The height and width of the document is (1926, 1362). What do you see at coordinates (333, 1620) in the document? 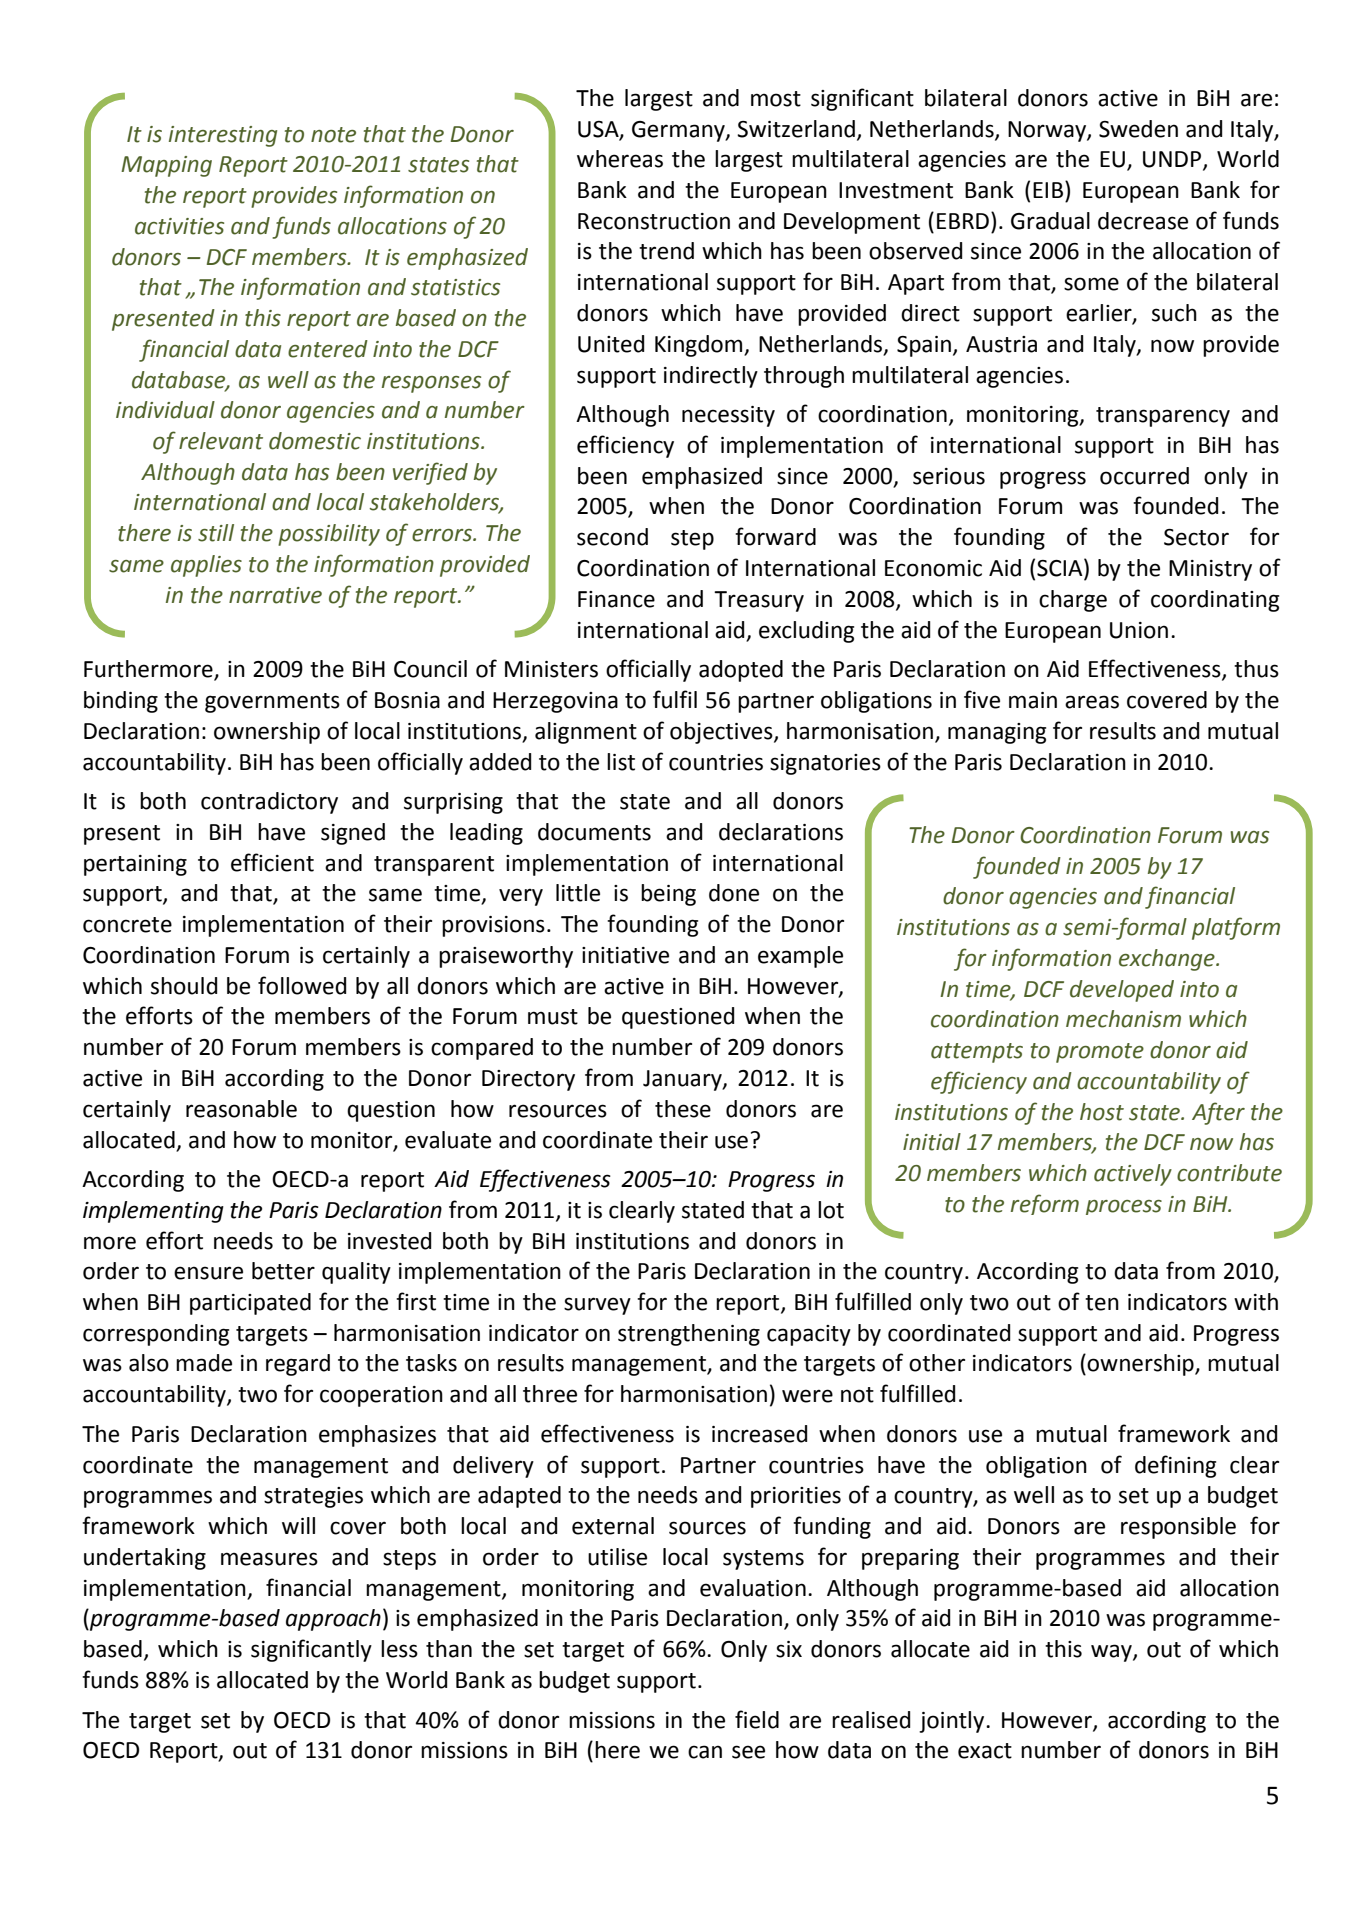
I see `approach` at bounding box center [333, 1620].
